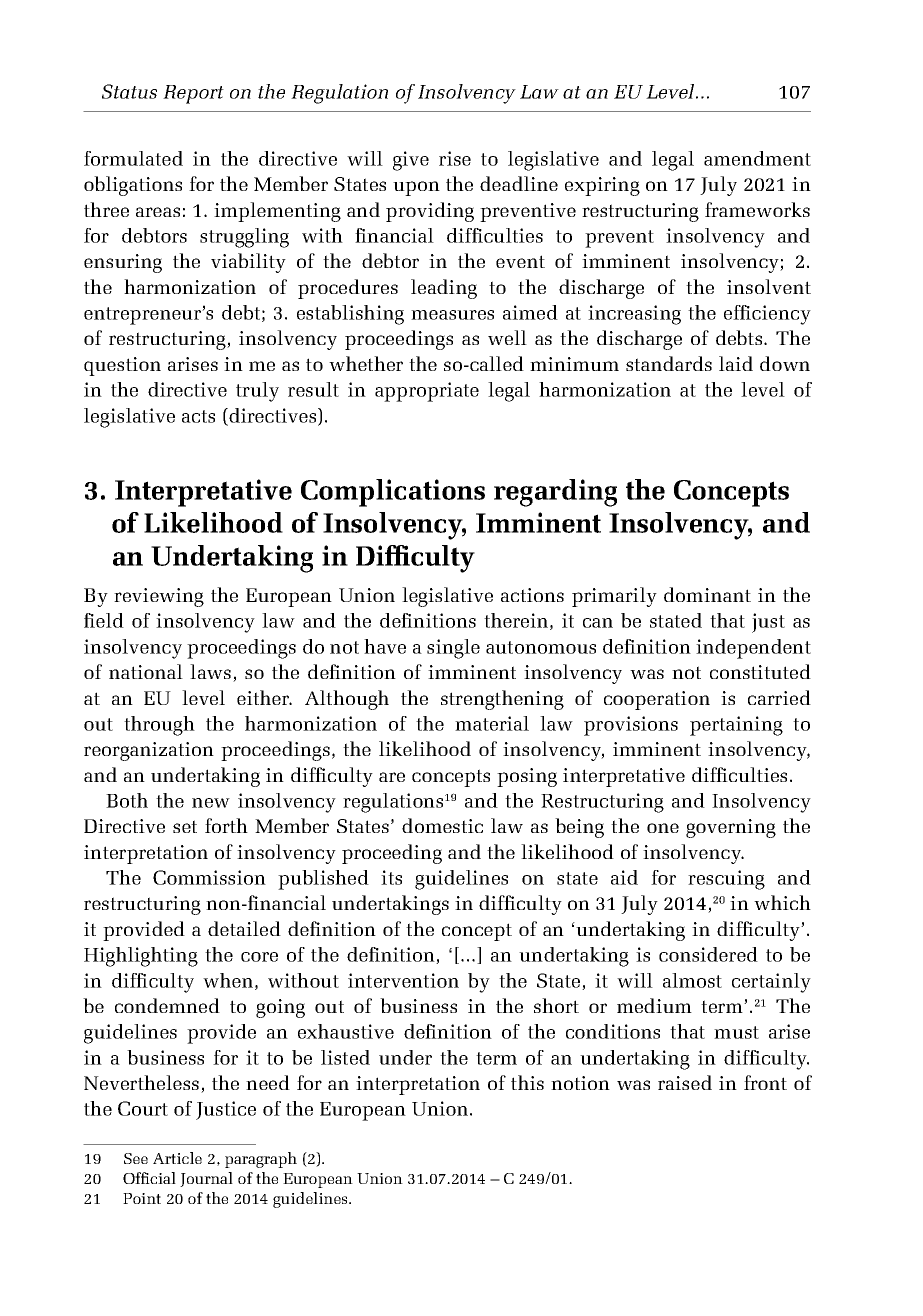 The image size is (923, 1316). I want to click on Article, so click(177, 1158).
